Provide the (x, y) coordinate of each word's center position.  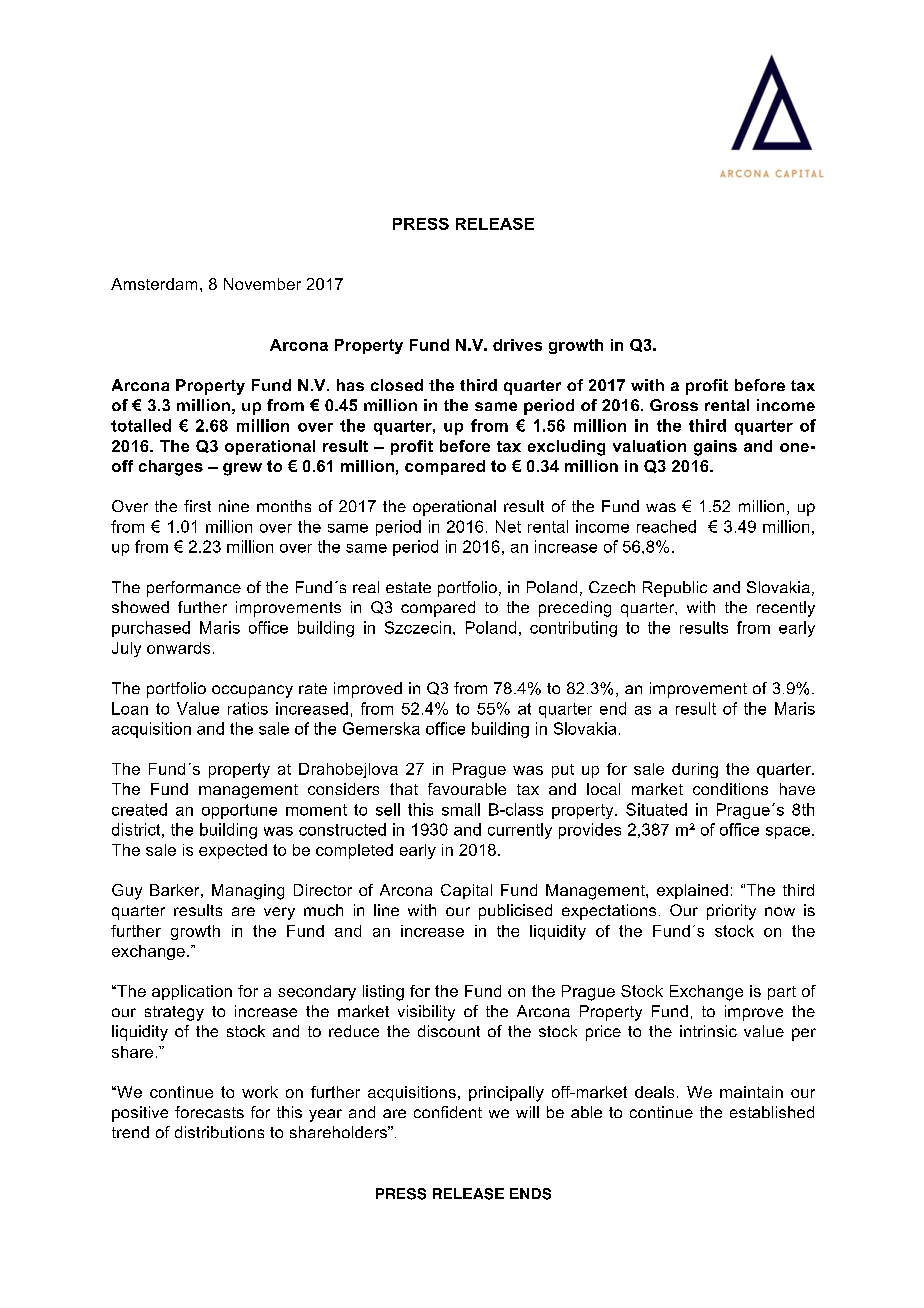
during (695, 770)
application (192, 992)
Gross (674, 405)
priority (731, 912)
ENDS (530, 1194)
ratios (248, 708)
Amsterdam (154, 284)
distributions (219, 1132)
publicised (515, 912)
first (197, 506)
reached (666, 526)
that (404, 789)
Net (508, 526)
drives (517, 345)
